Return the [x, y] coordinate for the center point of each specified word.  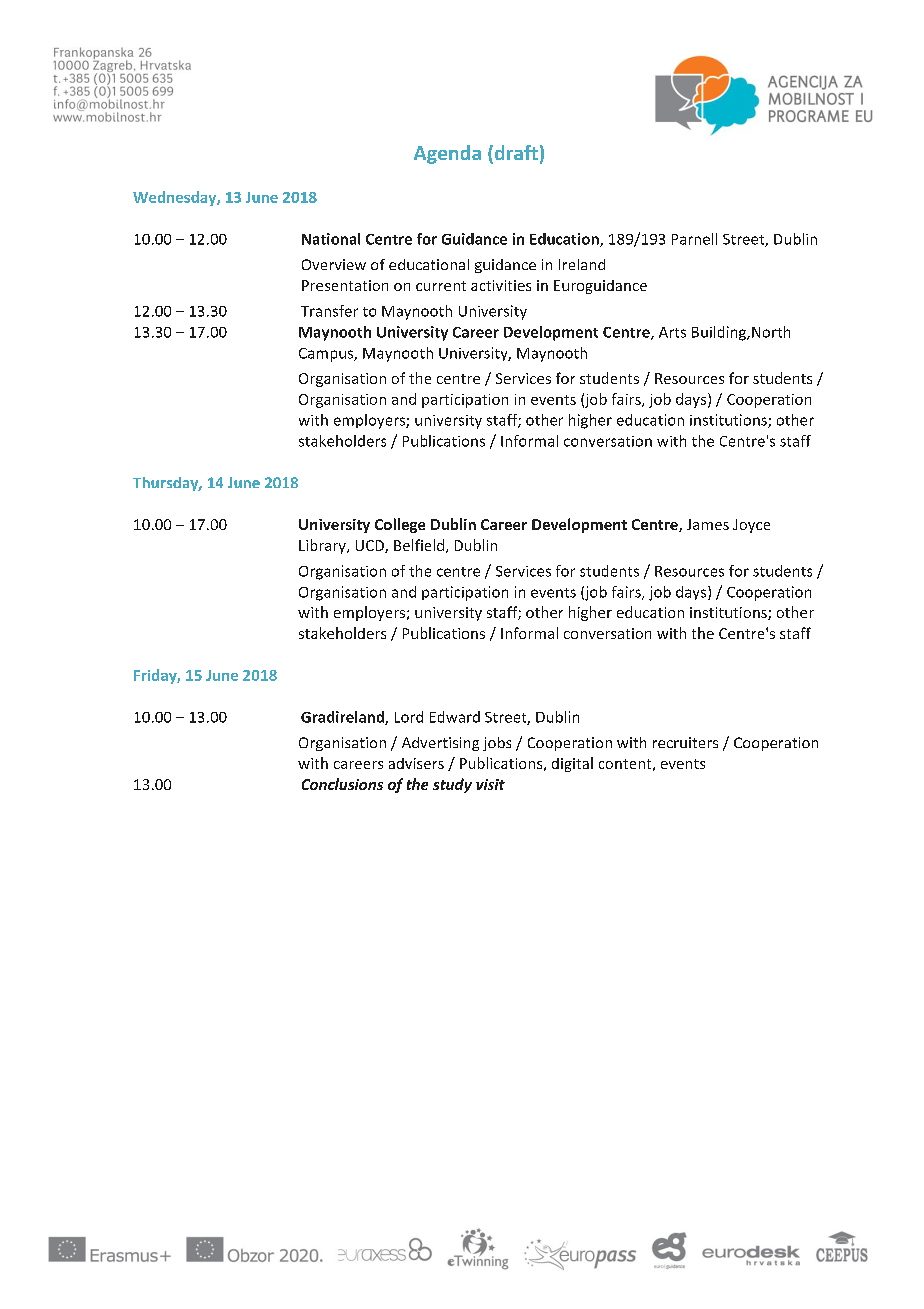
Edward [455, 717]
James [708, 524]
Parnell [694, 239]
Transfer [329, 311]
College [400, 525]
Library [323, 546]
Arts [672, 332]
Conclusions [342, 784]
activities [501, 285]
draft [515, 154]
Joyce [751, 526]
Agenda [447, 154]
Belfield [419, 545]
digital [572, 764]
